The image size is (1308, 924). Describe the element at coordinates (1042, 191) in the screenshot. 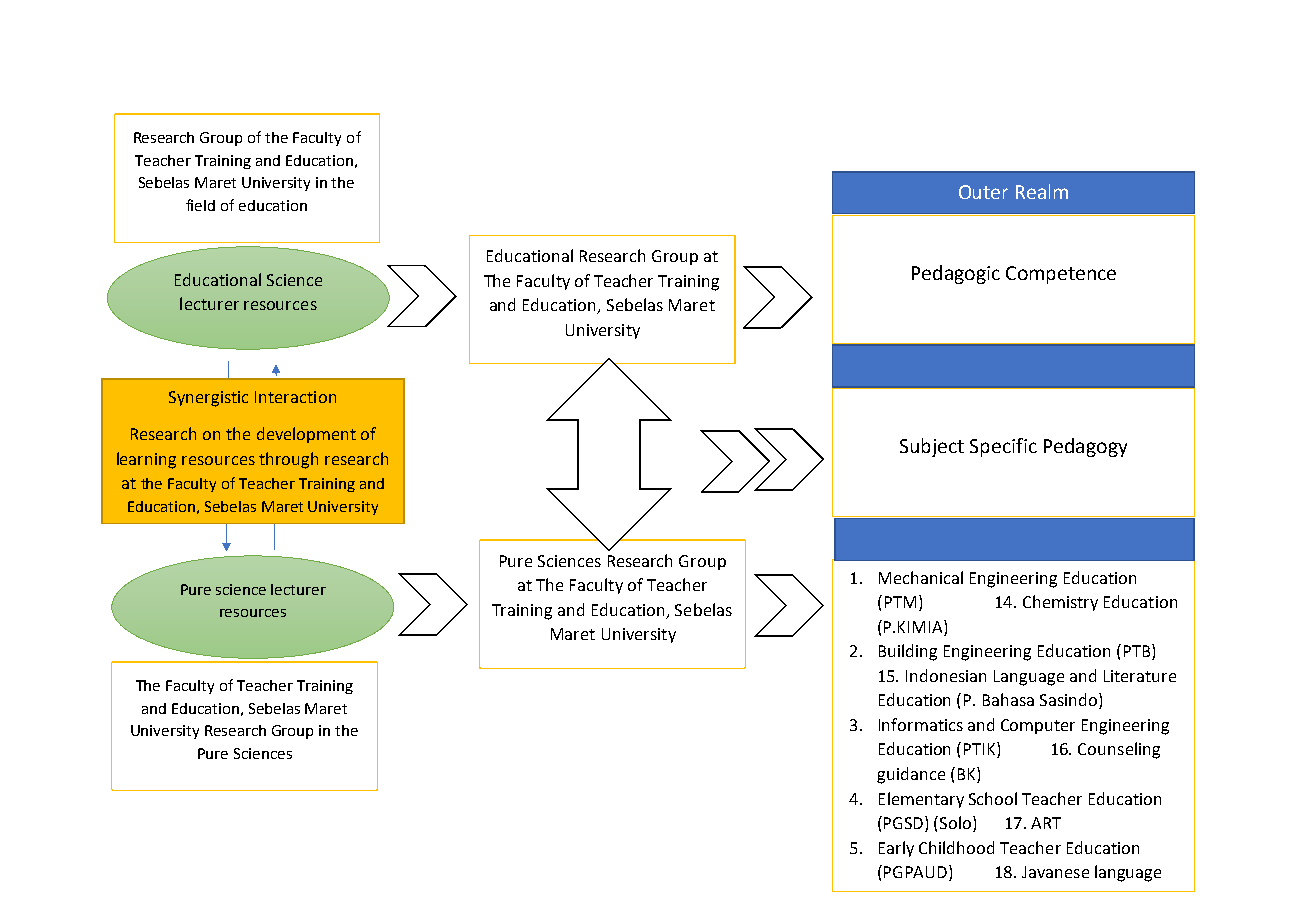

I see `Realm` at that location.
